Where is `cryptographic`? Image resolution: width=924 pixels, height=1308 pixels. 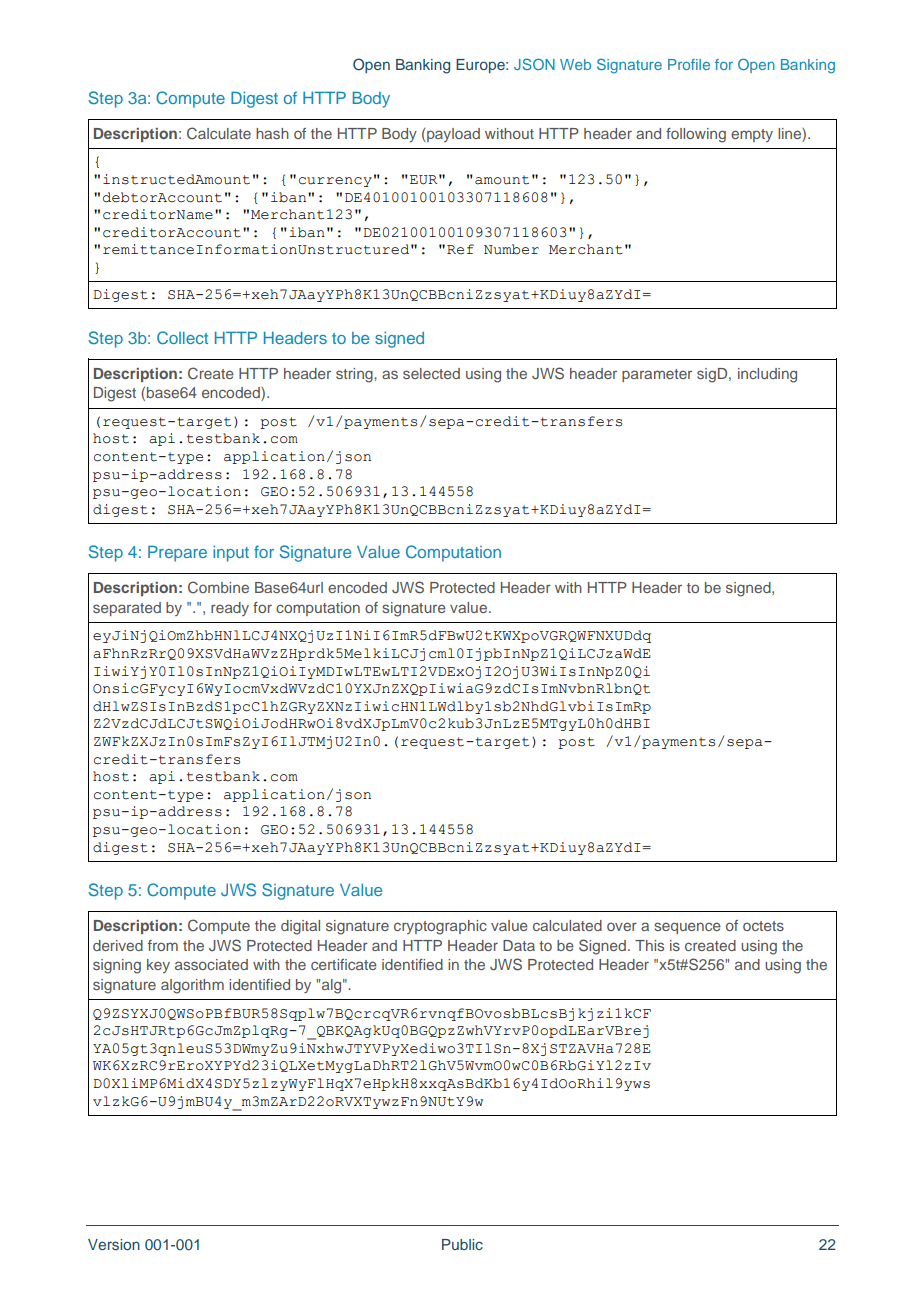
cryptographic is located at coordinates (440, 927).
